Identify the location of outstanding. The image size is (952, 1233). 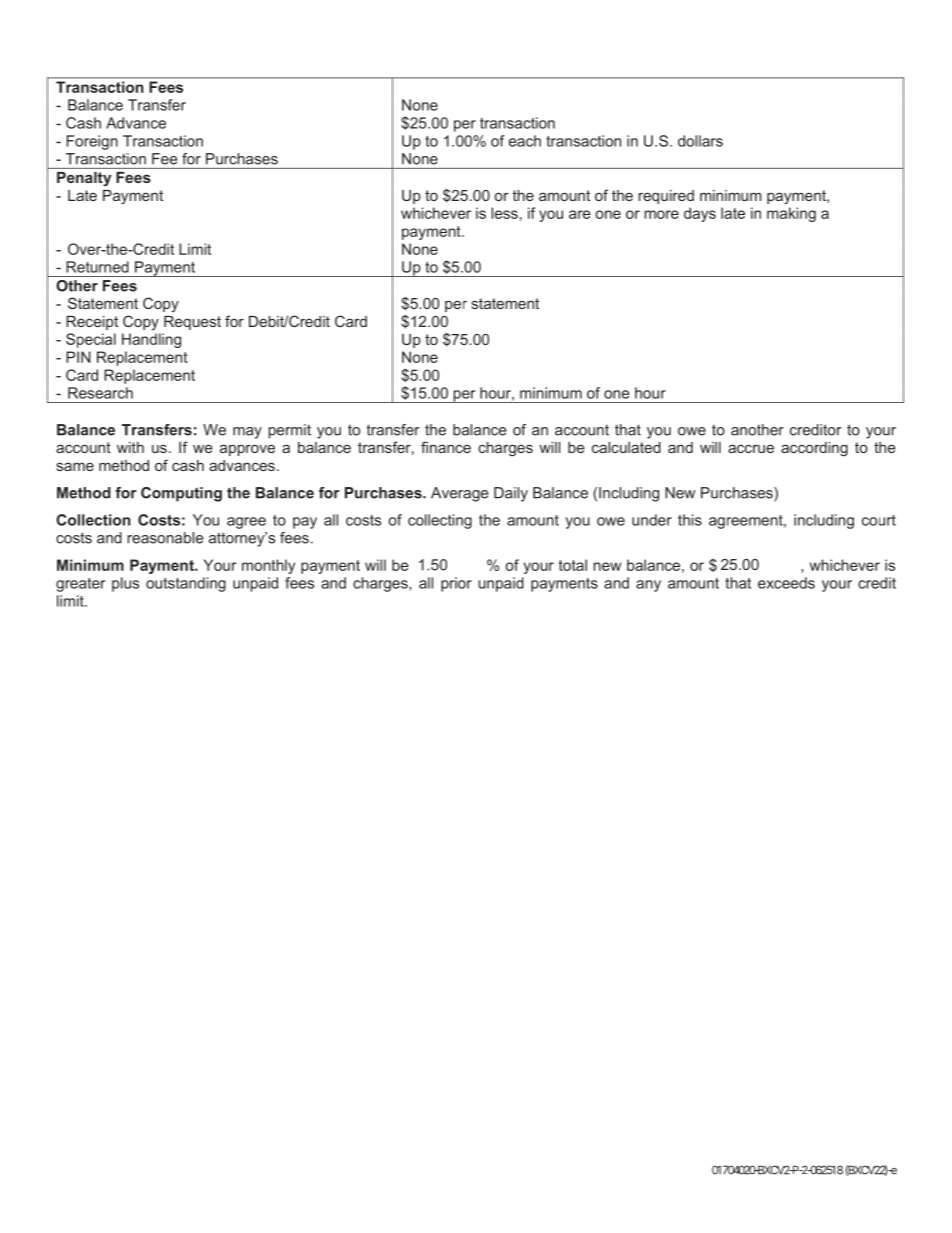
(186, 584).
